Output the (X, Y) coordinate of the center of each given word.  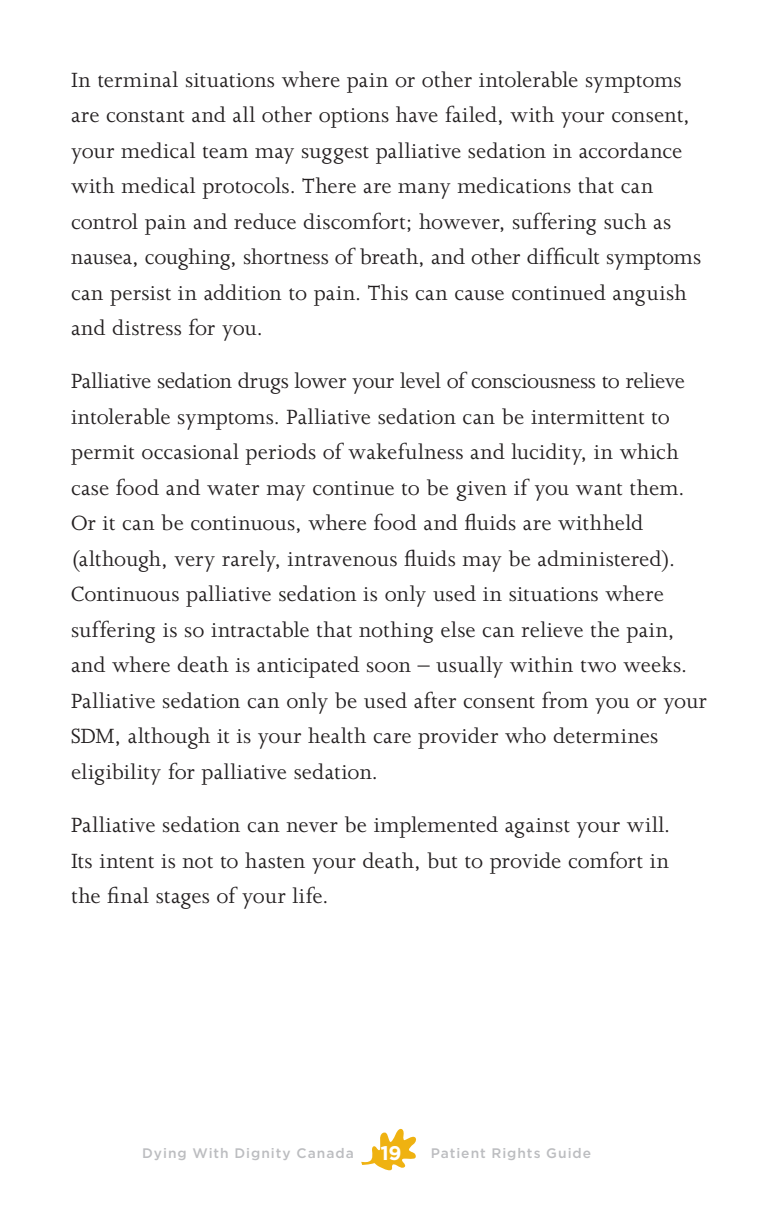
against (537, 828)
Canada (325, 1153)
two (598, 666)
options (354, 118)
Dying (164, 1154)
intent (127, 861)
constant (145, 116)
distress (146, 327)
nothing (396, 632)
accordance (630, 150)
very (194, 564)
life (307, 895)
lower (320, 380)
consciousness (533, 381)
